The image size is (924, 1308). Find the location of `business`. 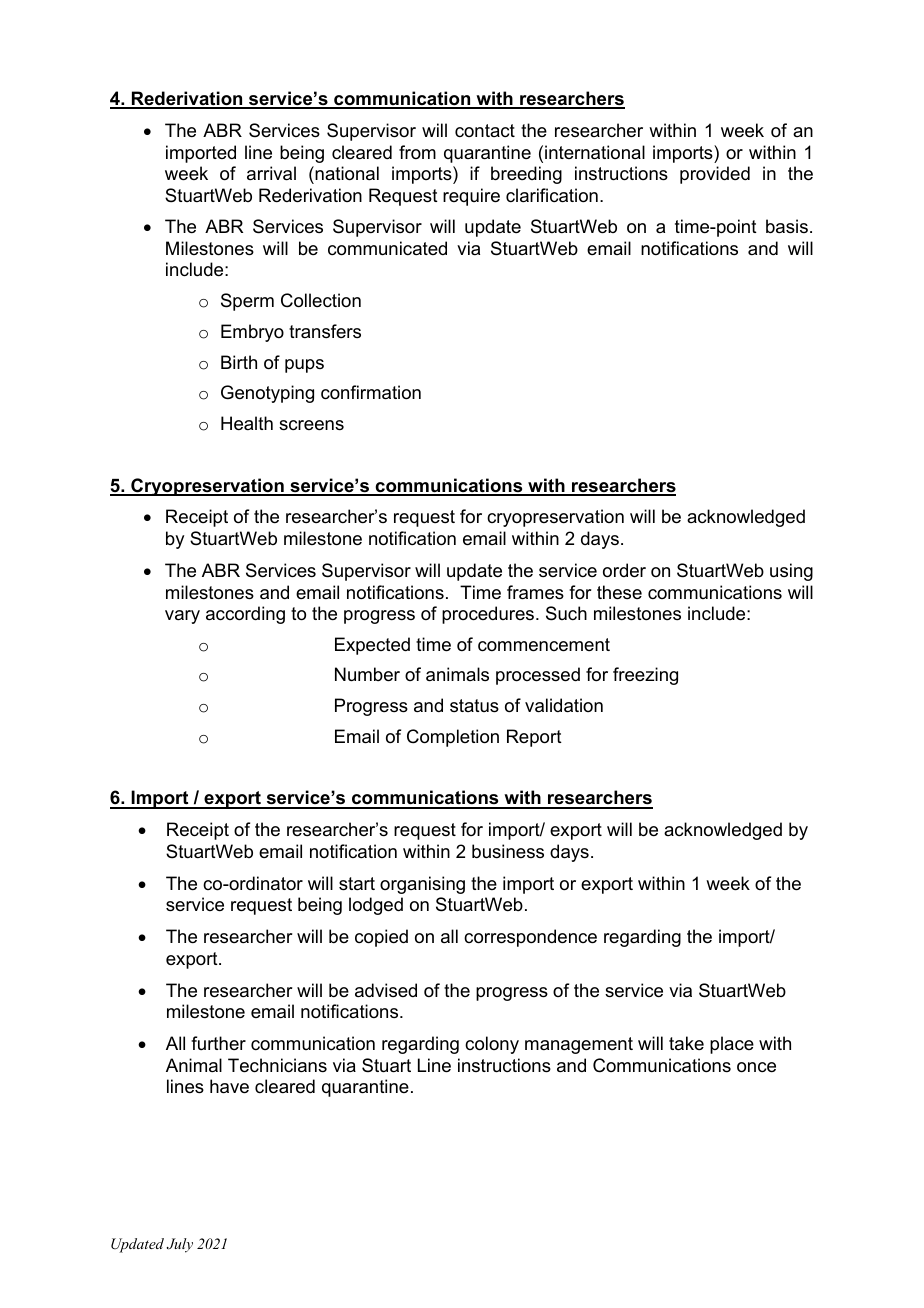

business is located at coordinates (508, 851).
